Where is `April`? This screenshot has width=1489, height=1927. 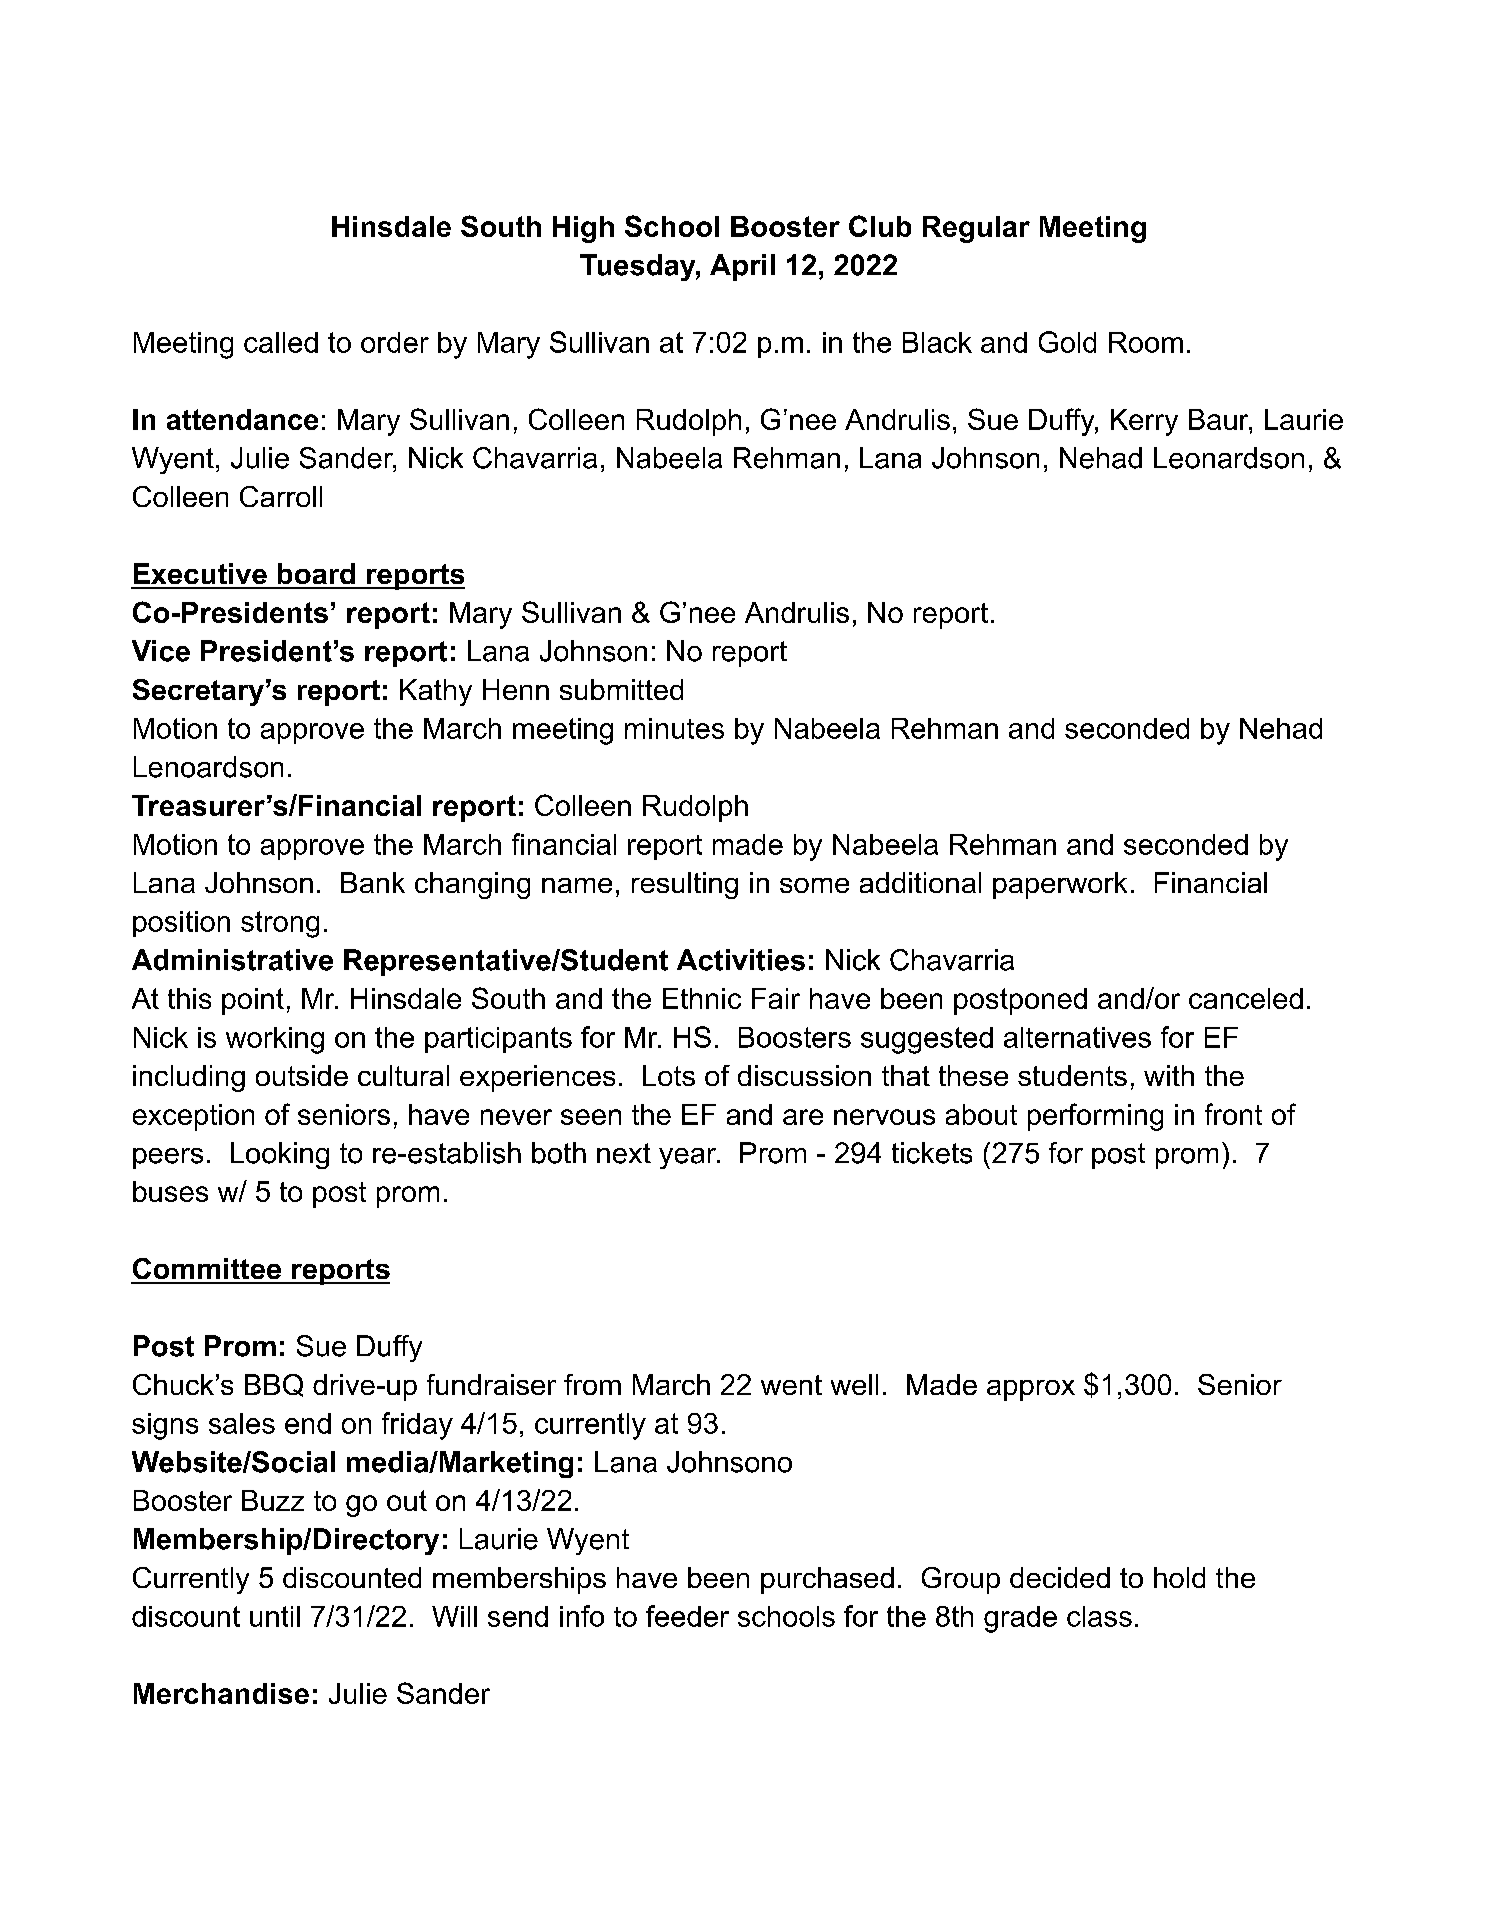
April is located at coordinates (742, 267).
